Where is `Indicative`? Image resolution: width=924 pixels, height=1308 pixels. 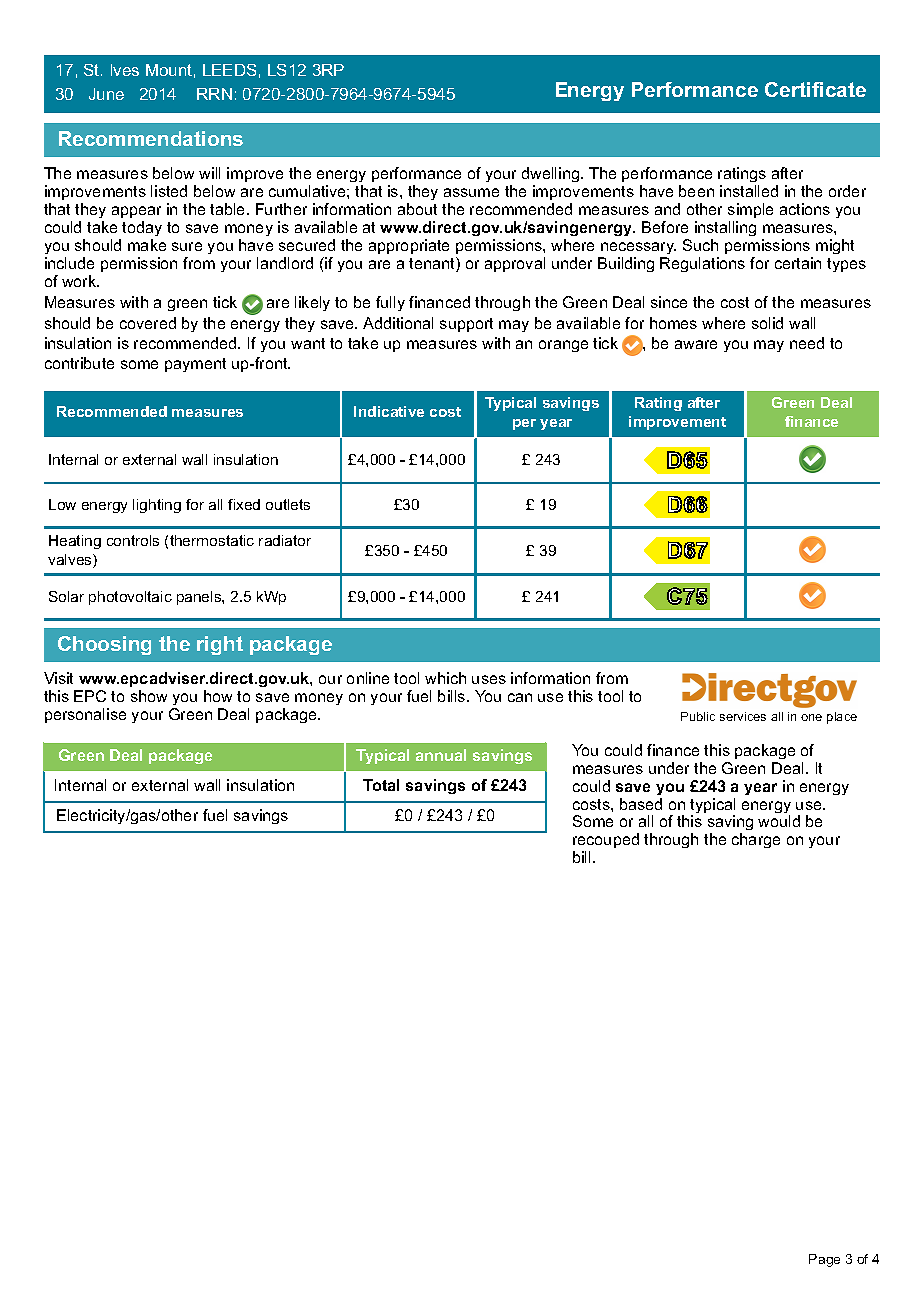 Indicative is located at coordinates (389, 411).
